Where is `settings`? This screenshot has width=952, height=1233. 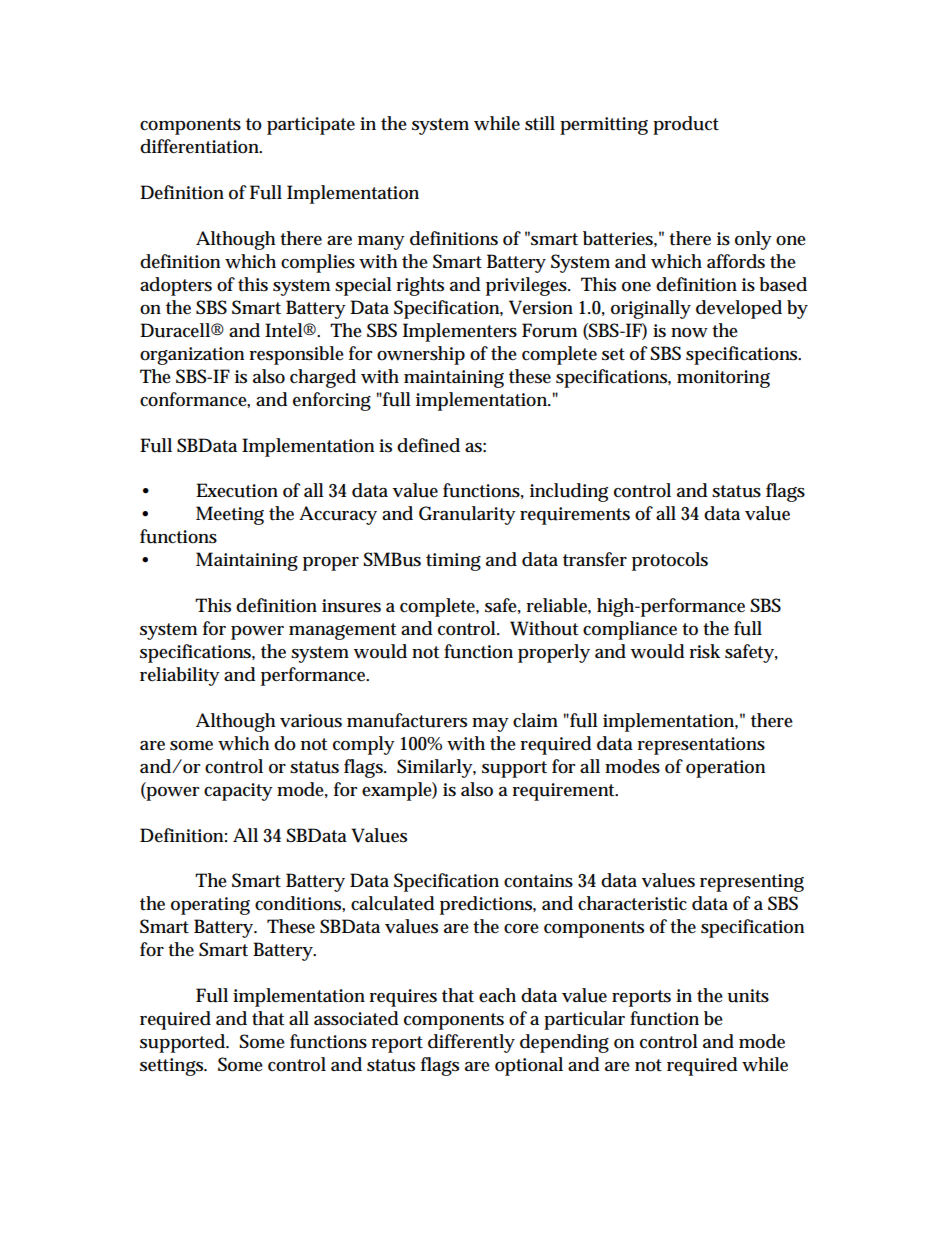 settings is located at coordinates (173, 1067).
